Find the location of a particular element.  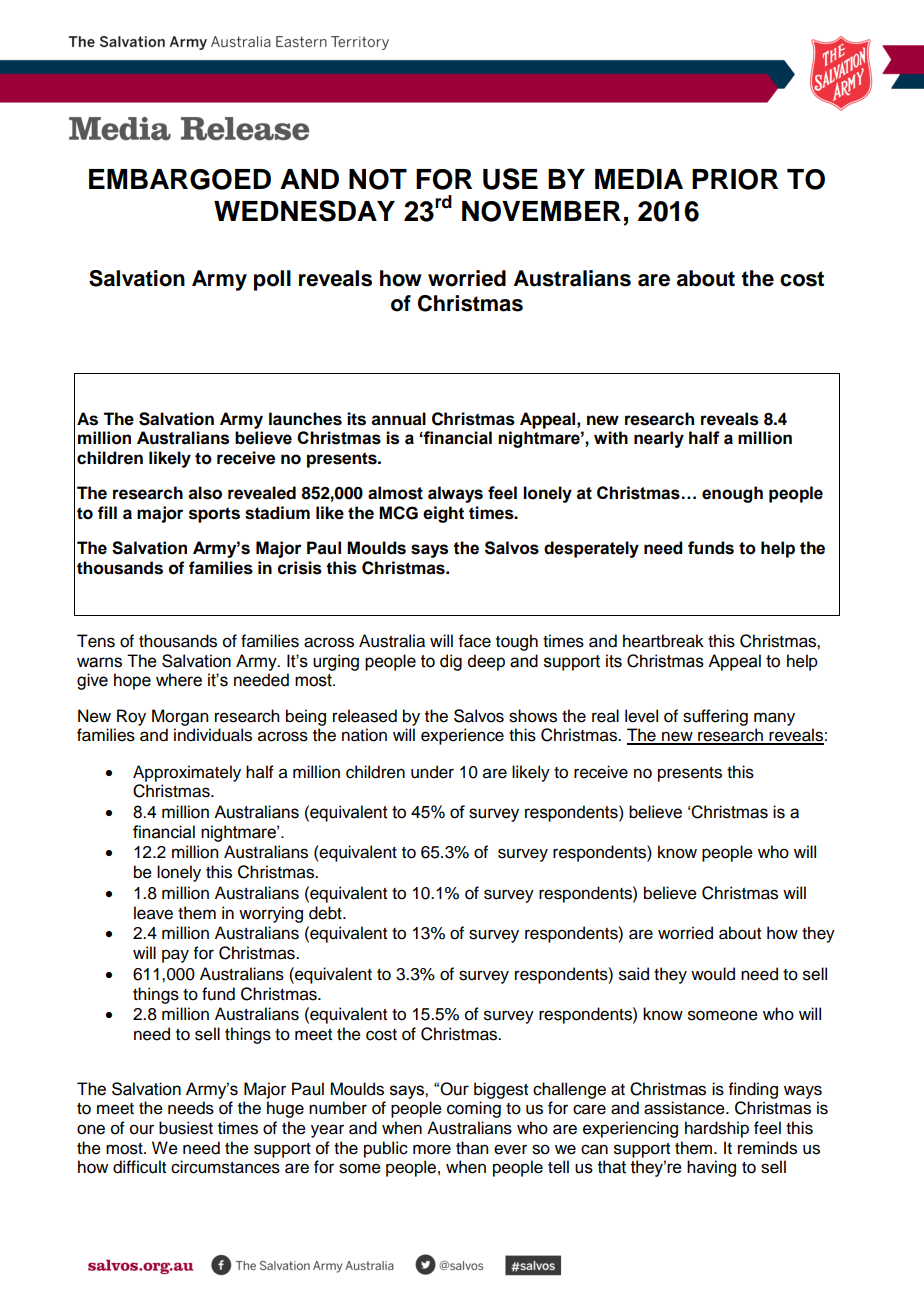

annual is located at coordinates (398, 419).
